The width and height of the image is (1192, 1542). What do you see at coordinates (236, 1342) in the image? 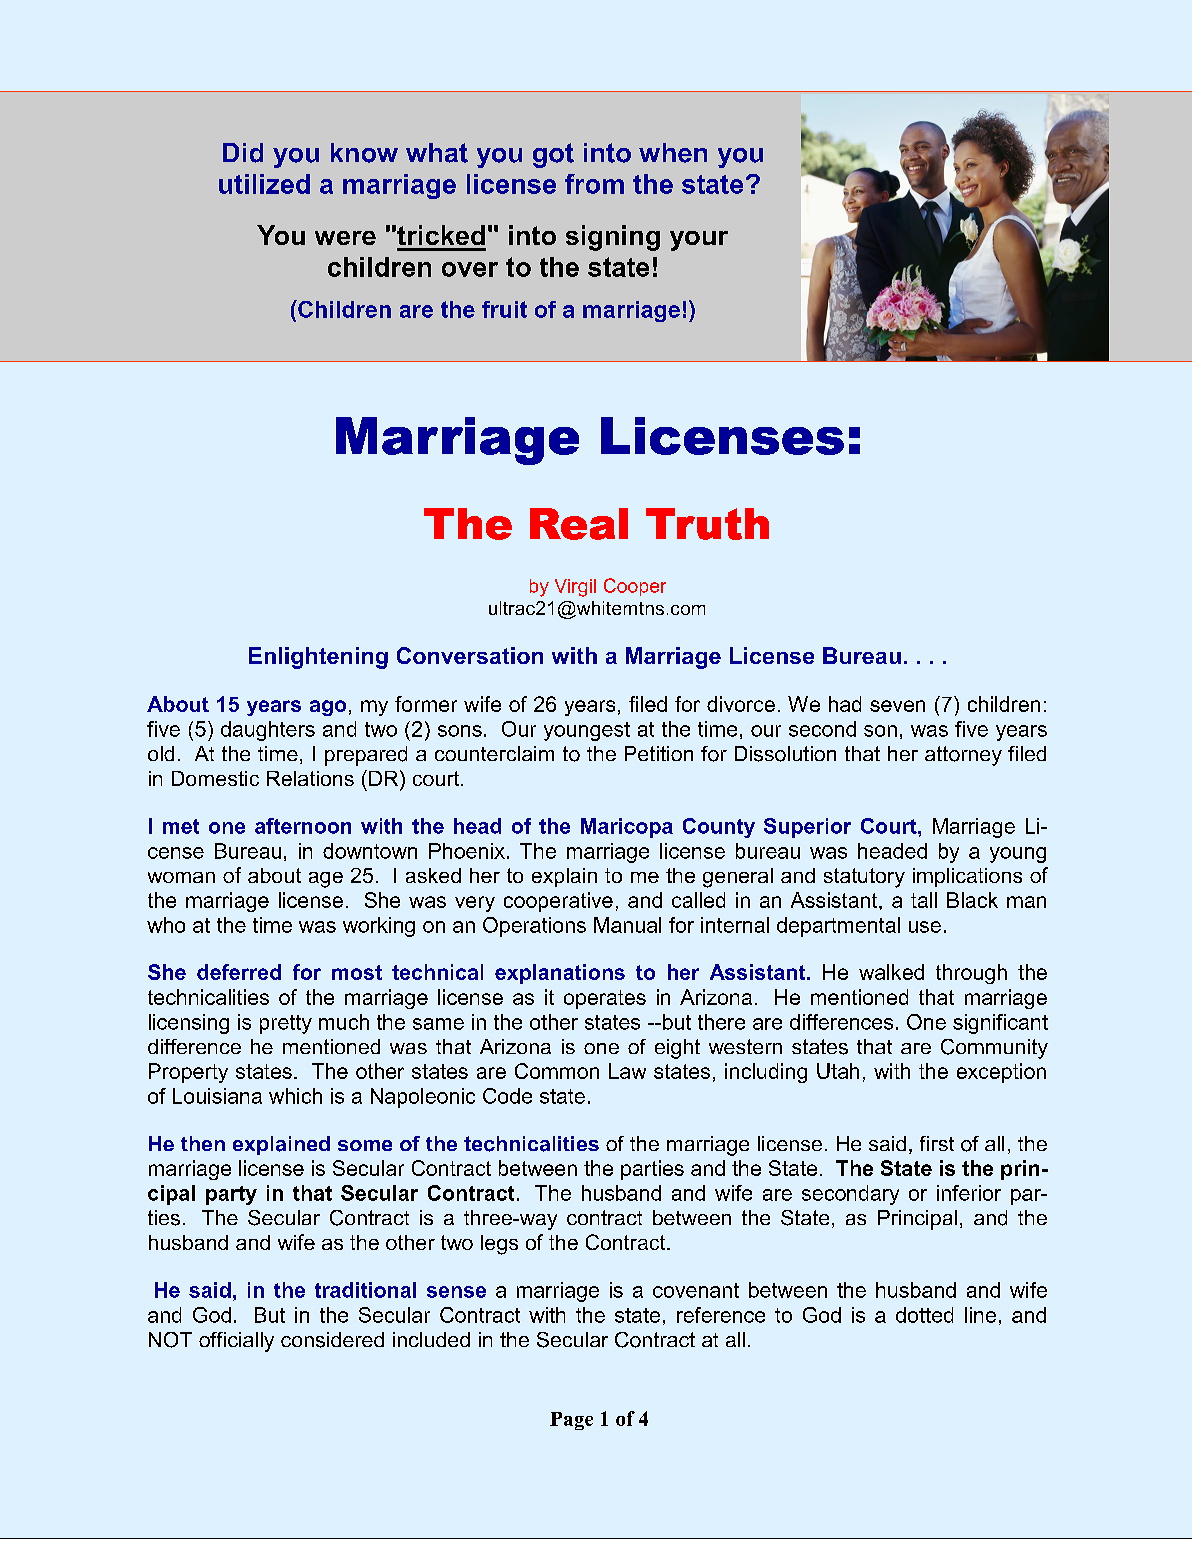
I see `officially` at bounding box center [236, 1342].
